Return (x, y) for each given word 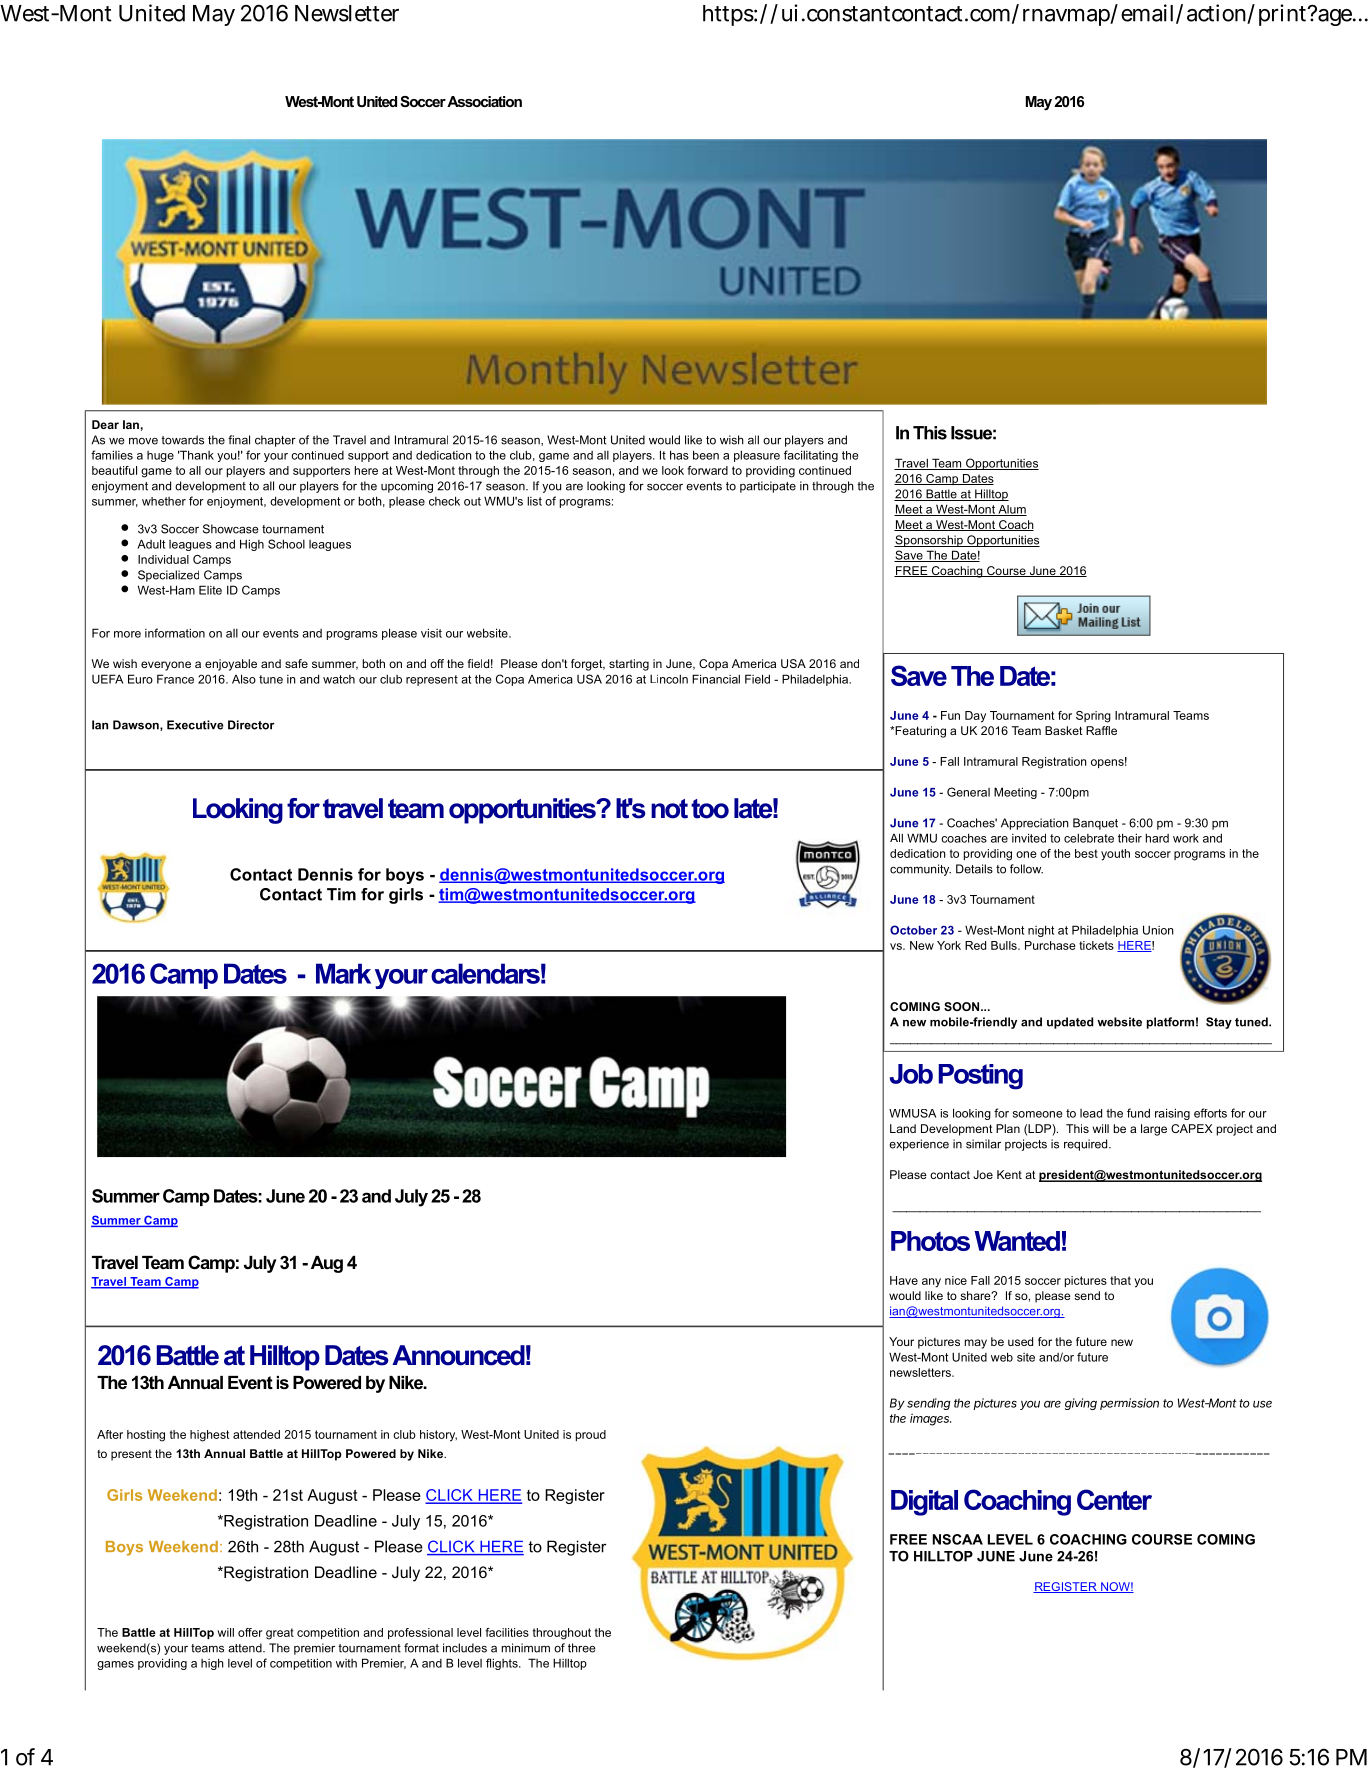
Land (903, 1128)
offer (250, 1632)
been (706, 455)
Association (484, 101)
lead (1091, 1113)
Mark (343, 973)
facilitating (811, 456)
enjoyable (231, 665)
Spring (1093, 717)
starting (629, 665)
